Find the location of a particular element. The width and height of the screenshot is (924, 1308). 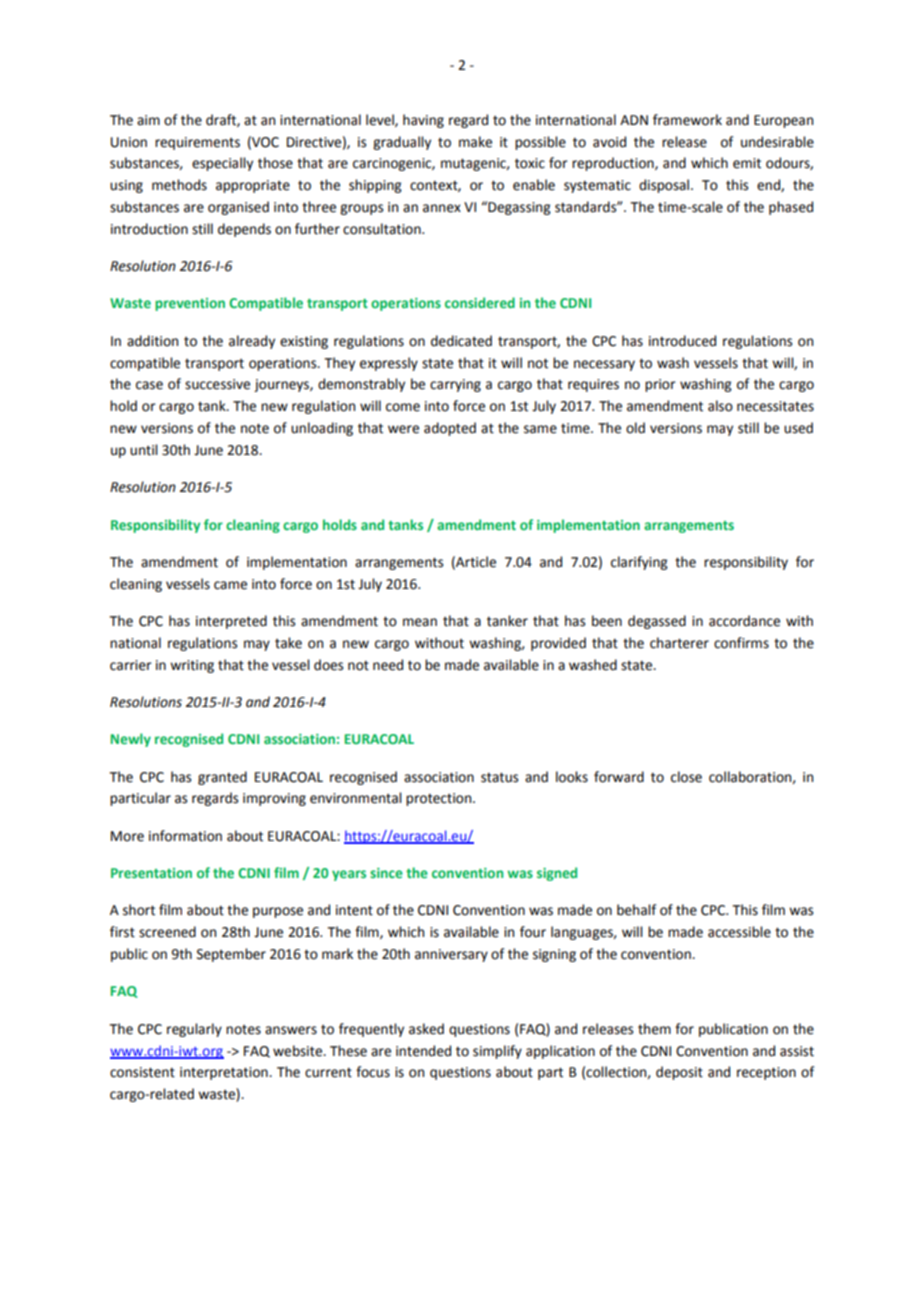

emit is located at coordinates (747, 163).
